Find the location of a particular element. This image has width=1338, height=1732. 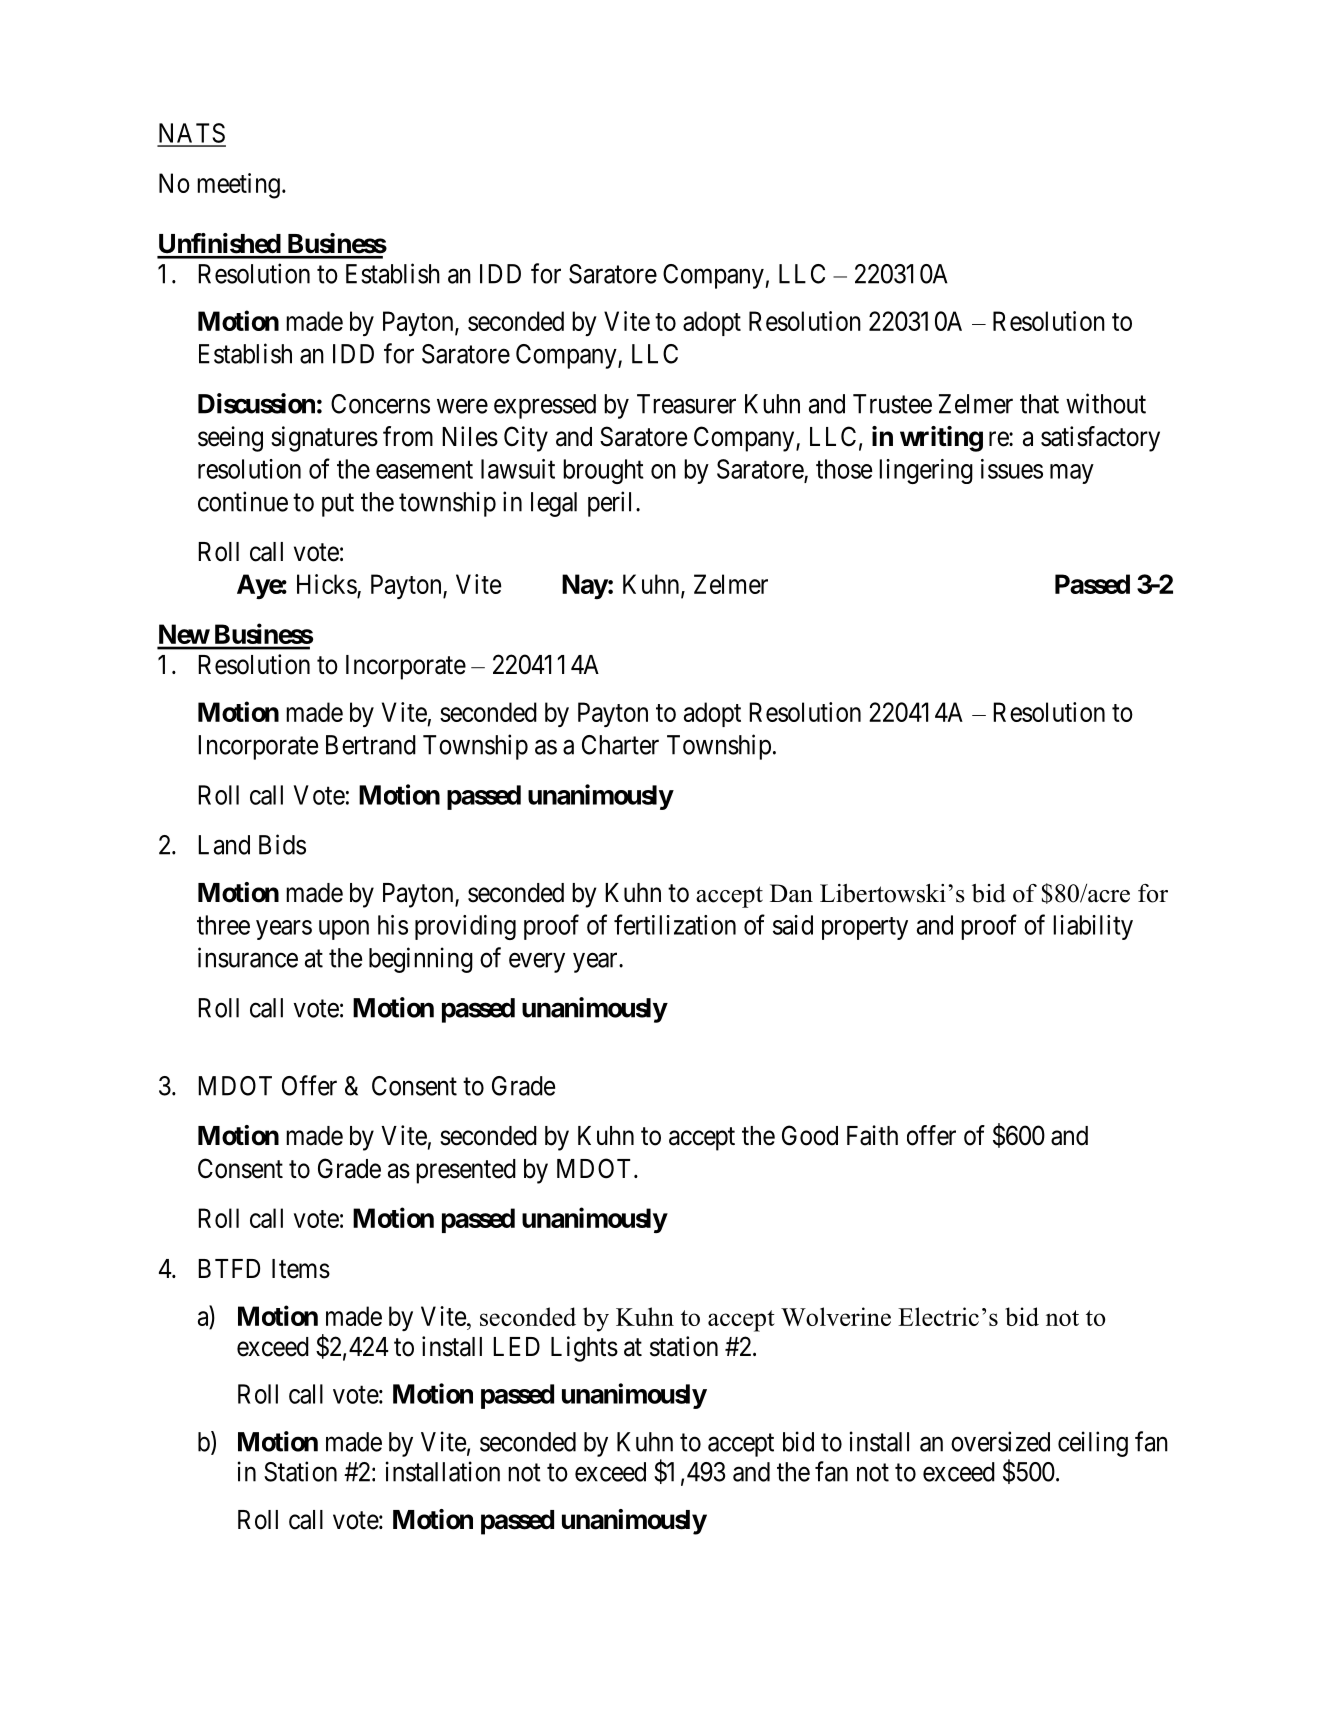

upon is located at coordinates (344, 930).
